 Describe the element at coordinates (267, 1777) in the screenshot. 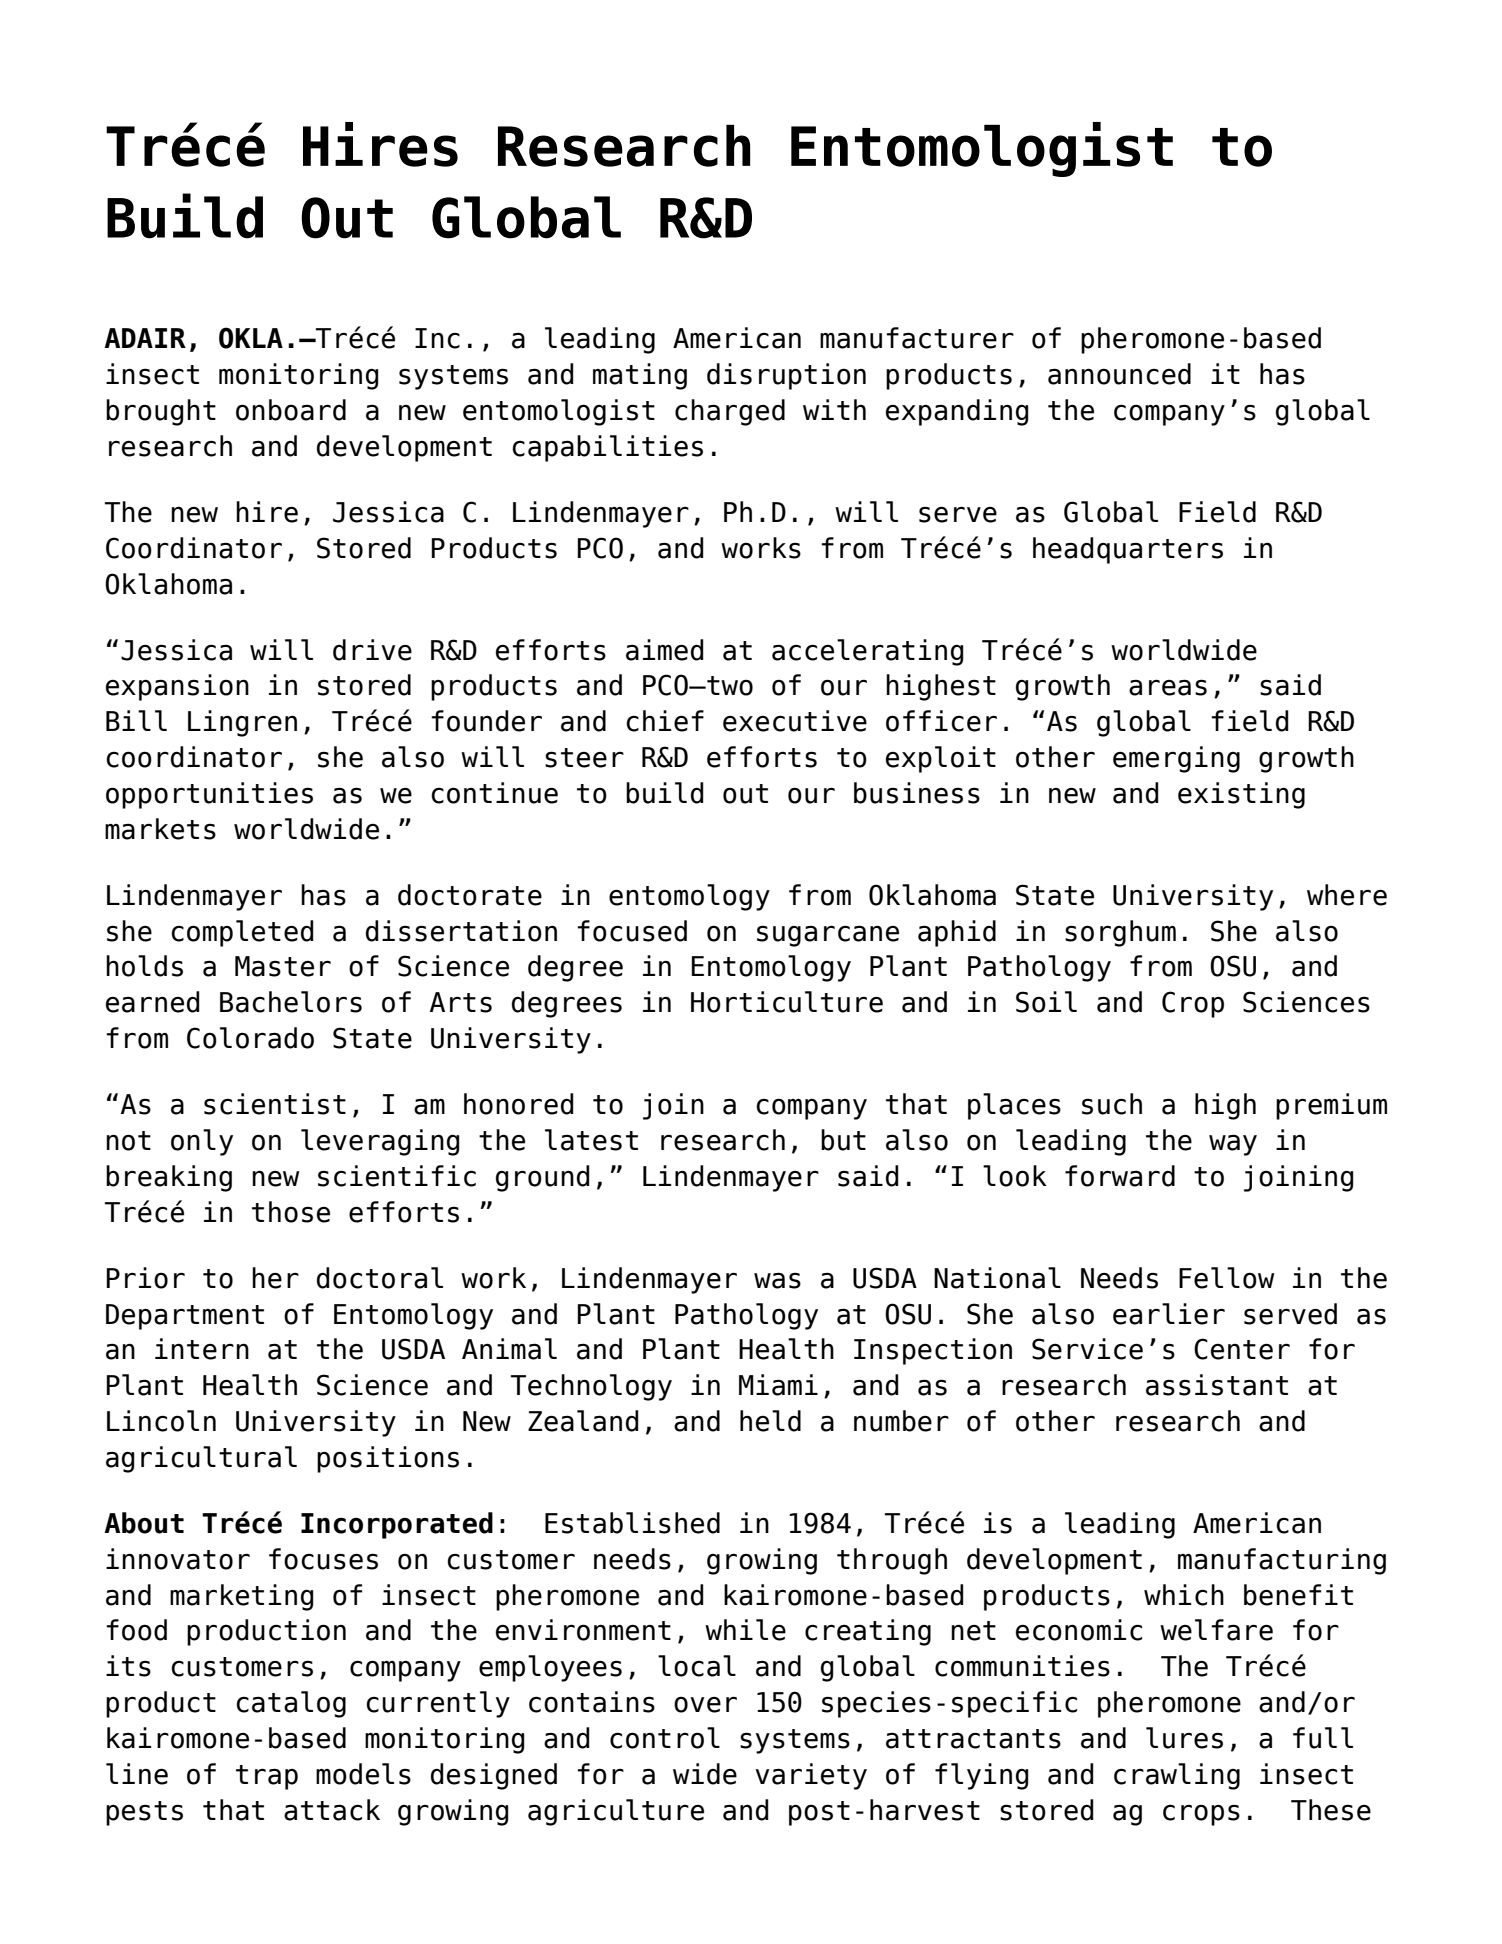

I see `trap` at that location.
